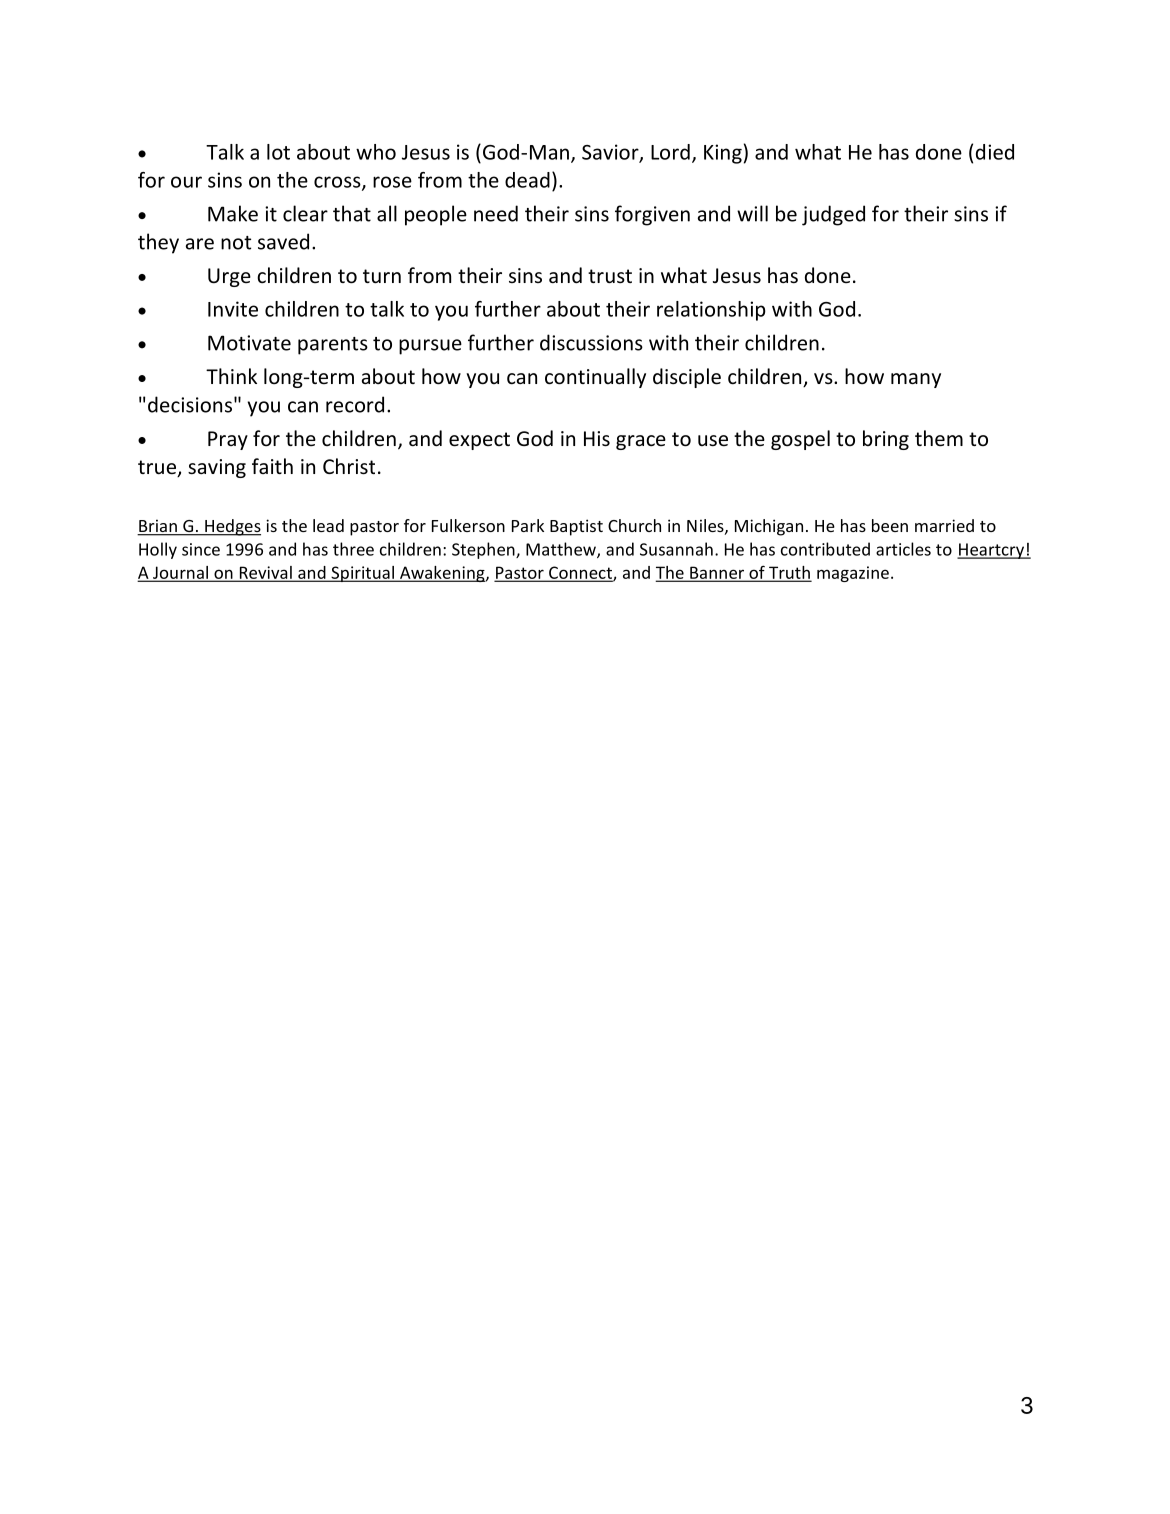 This document has height=1514, width=1170. Describe the element at coordinates (527, 180) in the document. I see `dead` at that location.
